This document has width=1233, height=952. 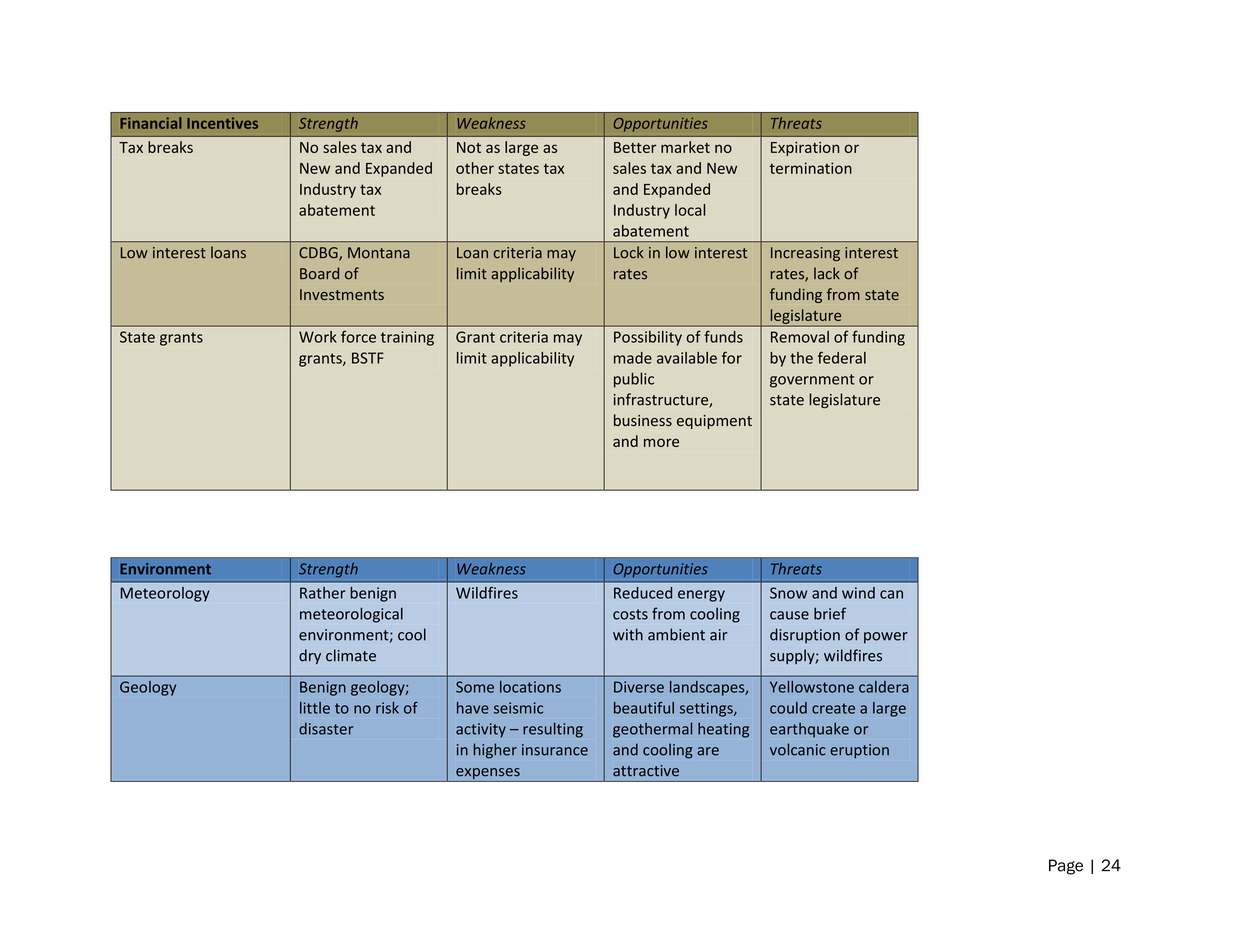 What do you see at coordinates (643, 593) in the document?
I see `Reduced` at bounding box center [643, 593].
